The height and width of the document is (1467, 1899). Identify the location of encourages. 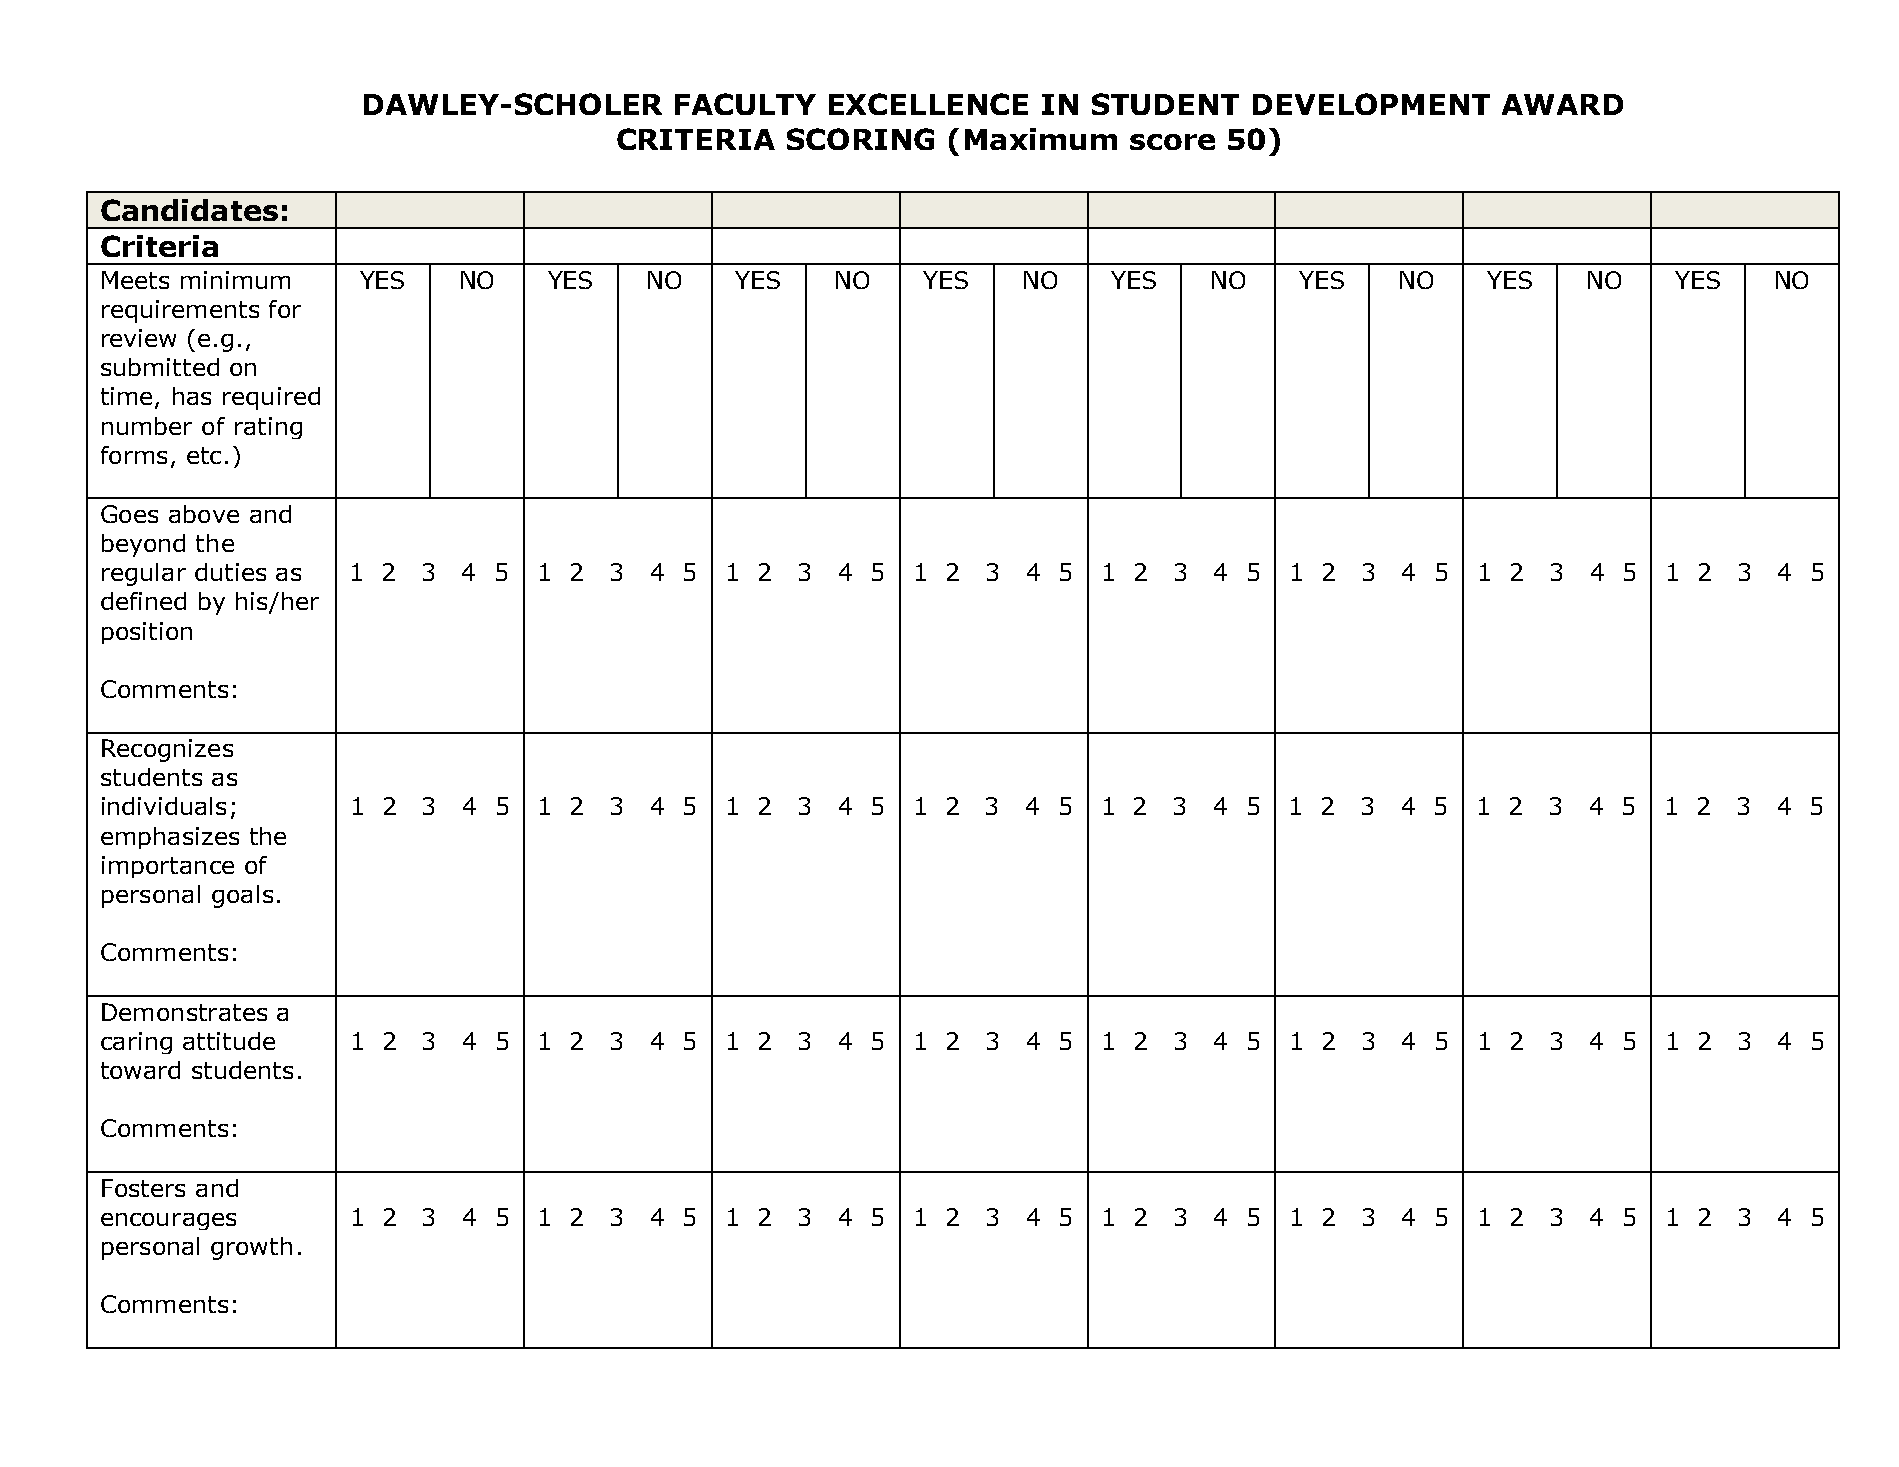
(168, 1221).
